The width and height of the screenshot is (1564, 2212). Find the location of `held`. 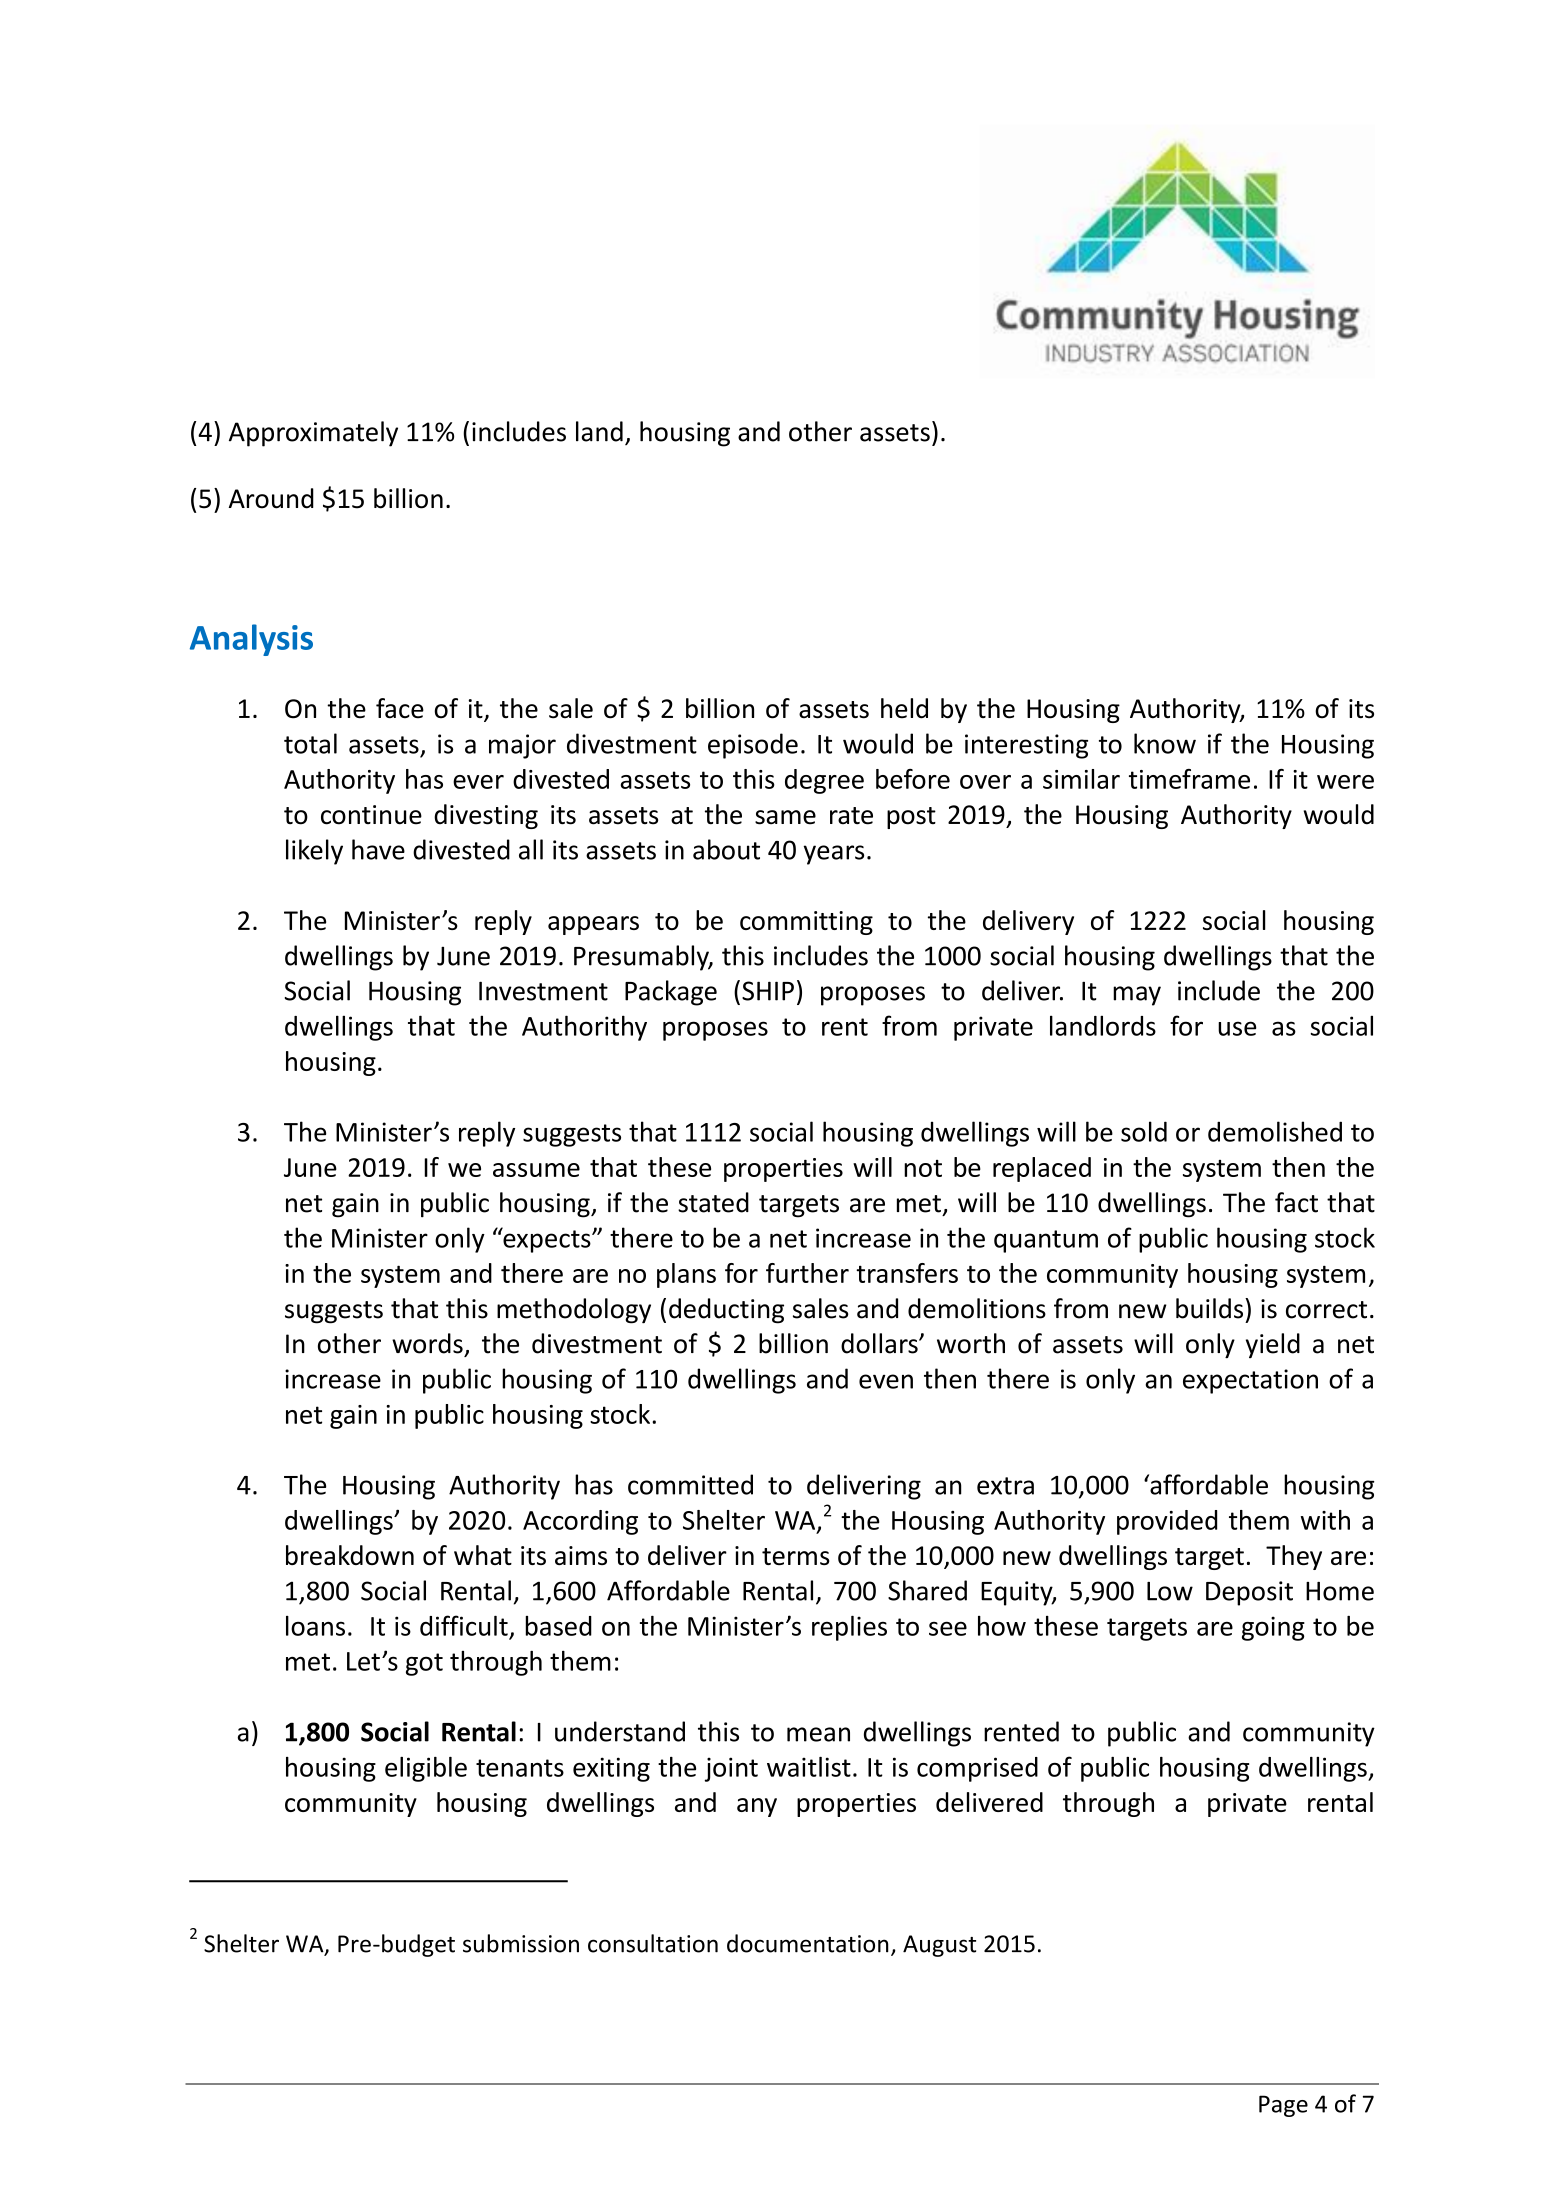

held is located at coordinates (904, 708).
